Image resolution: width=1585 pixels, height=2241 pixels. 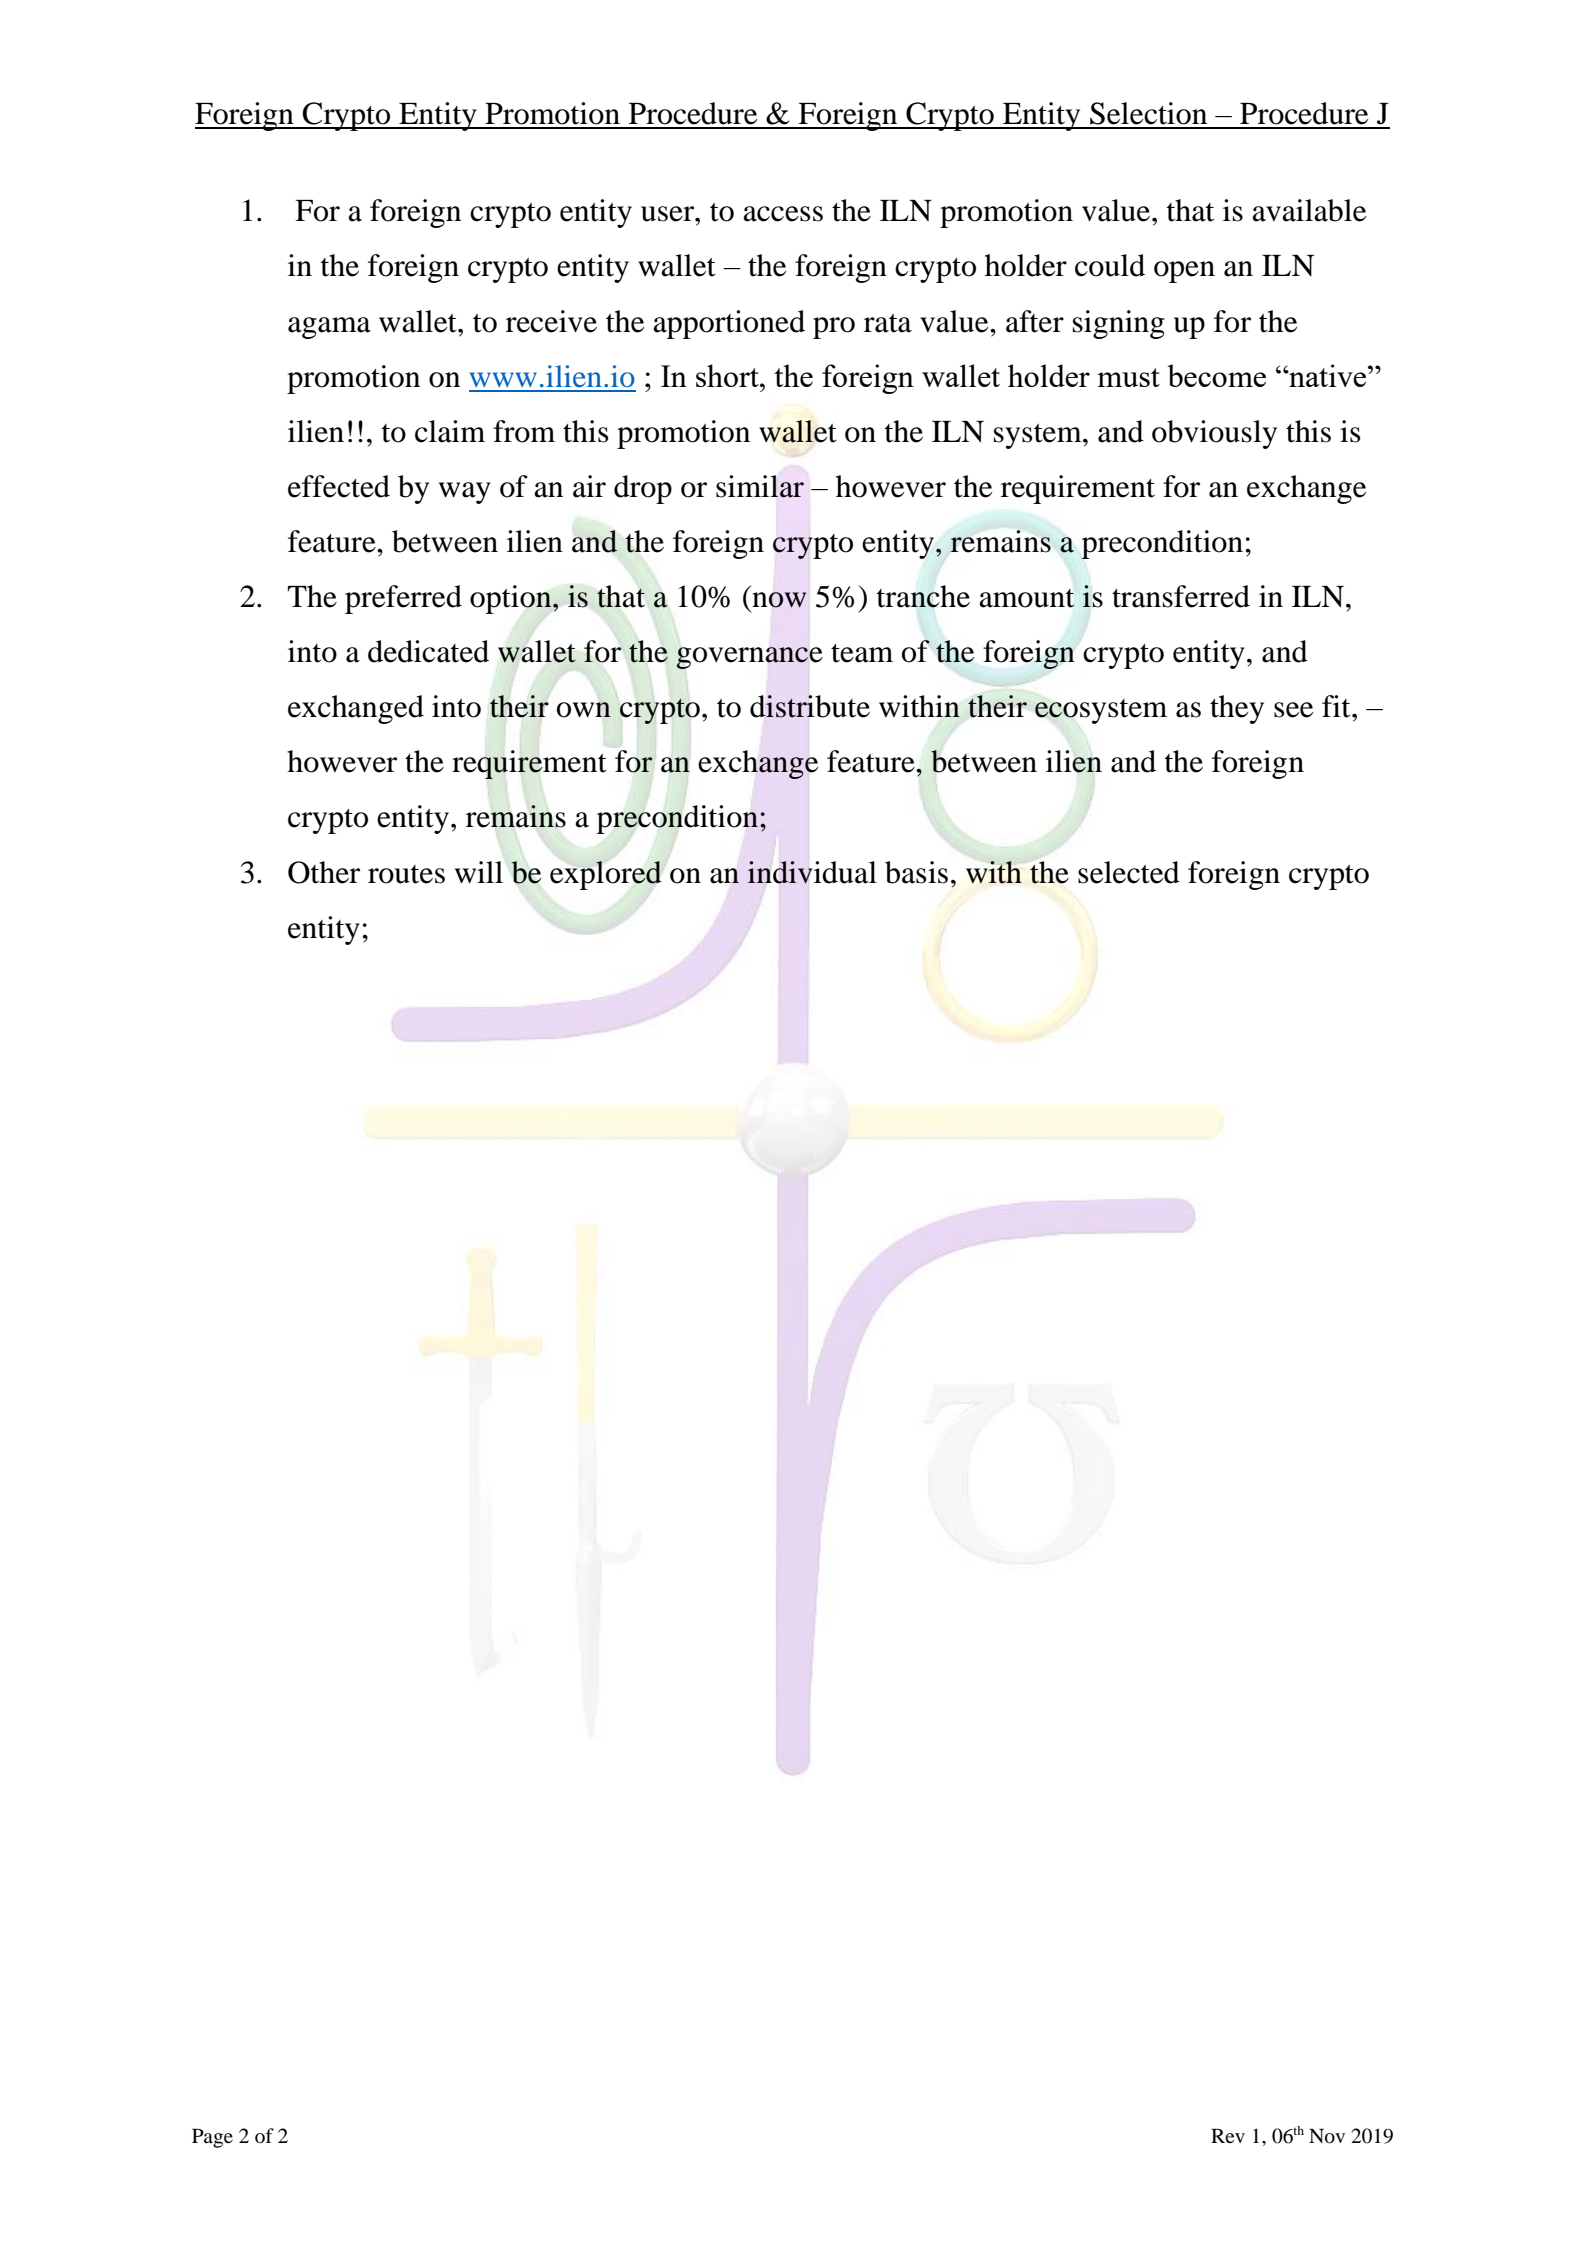 I want to click on selected, so click(x=1129, y=872).
